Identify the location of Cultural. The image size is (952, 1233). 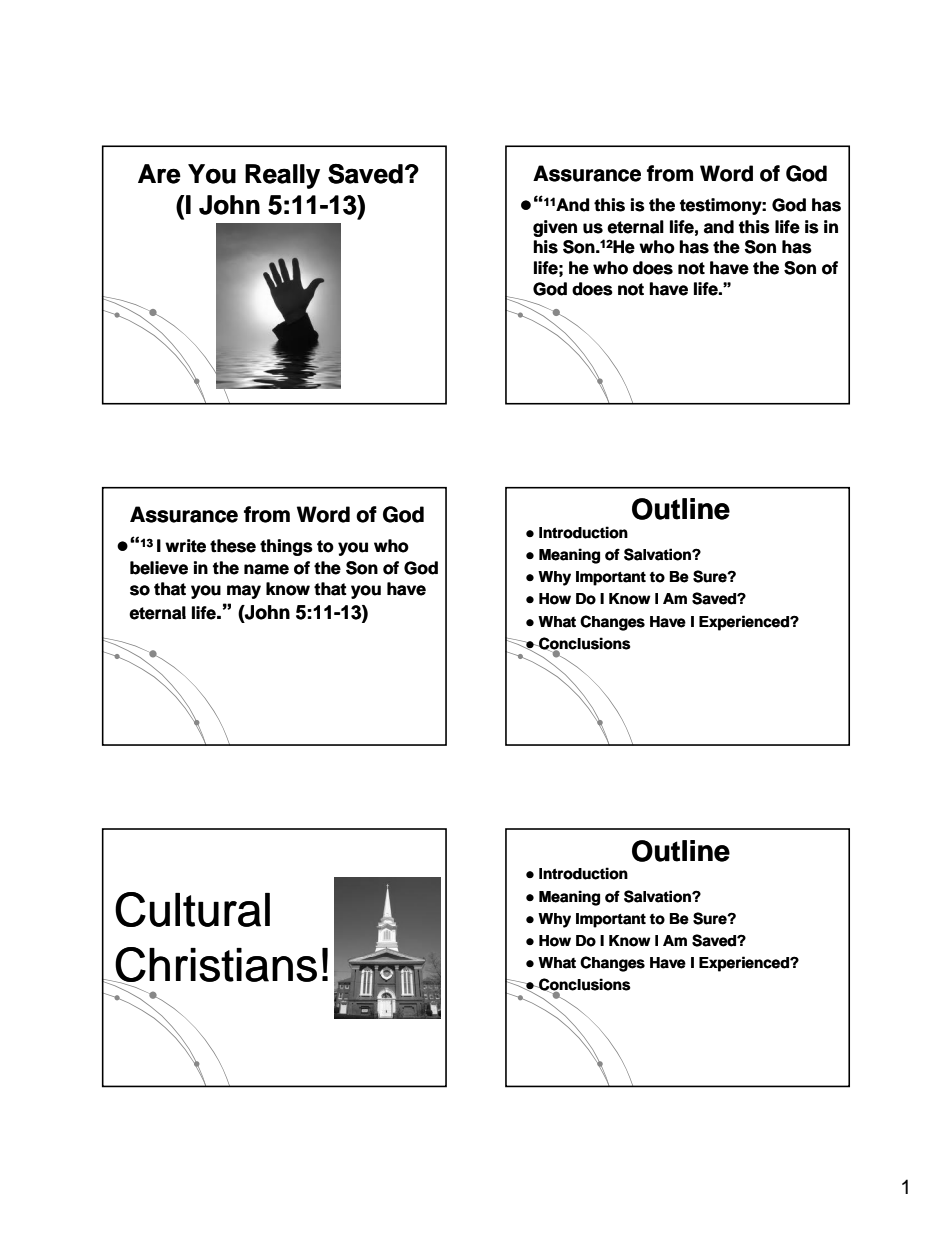
(192, 909).
